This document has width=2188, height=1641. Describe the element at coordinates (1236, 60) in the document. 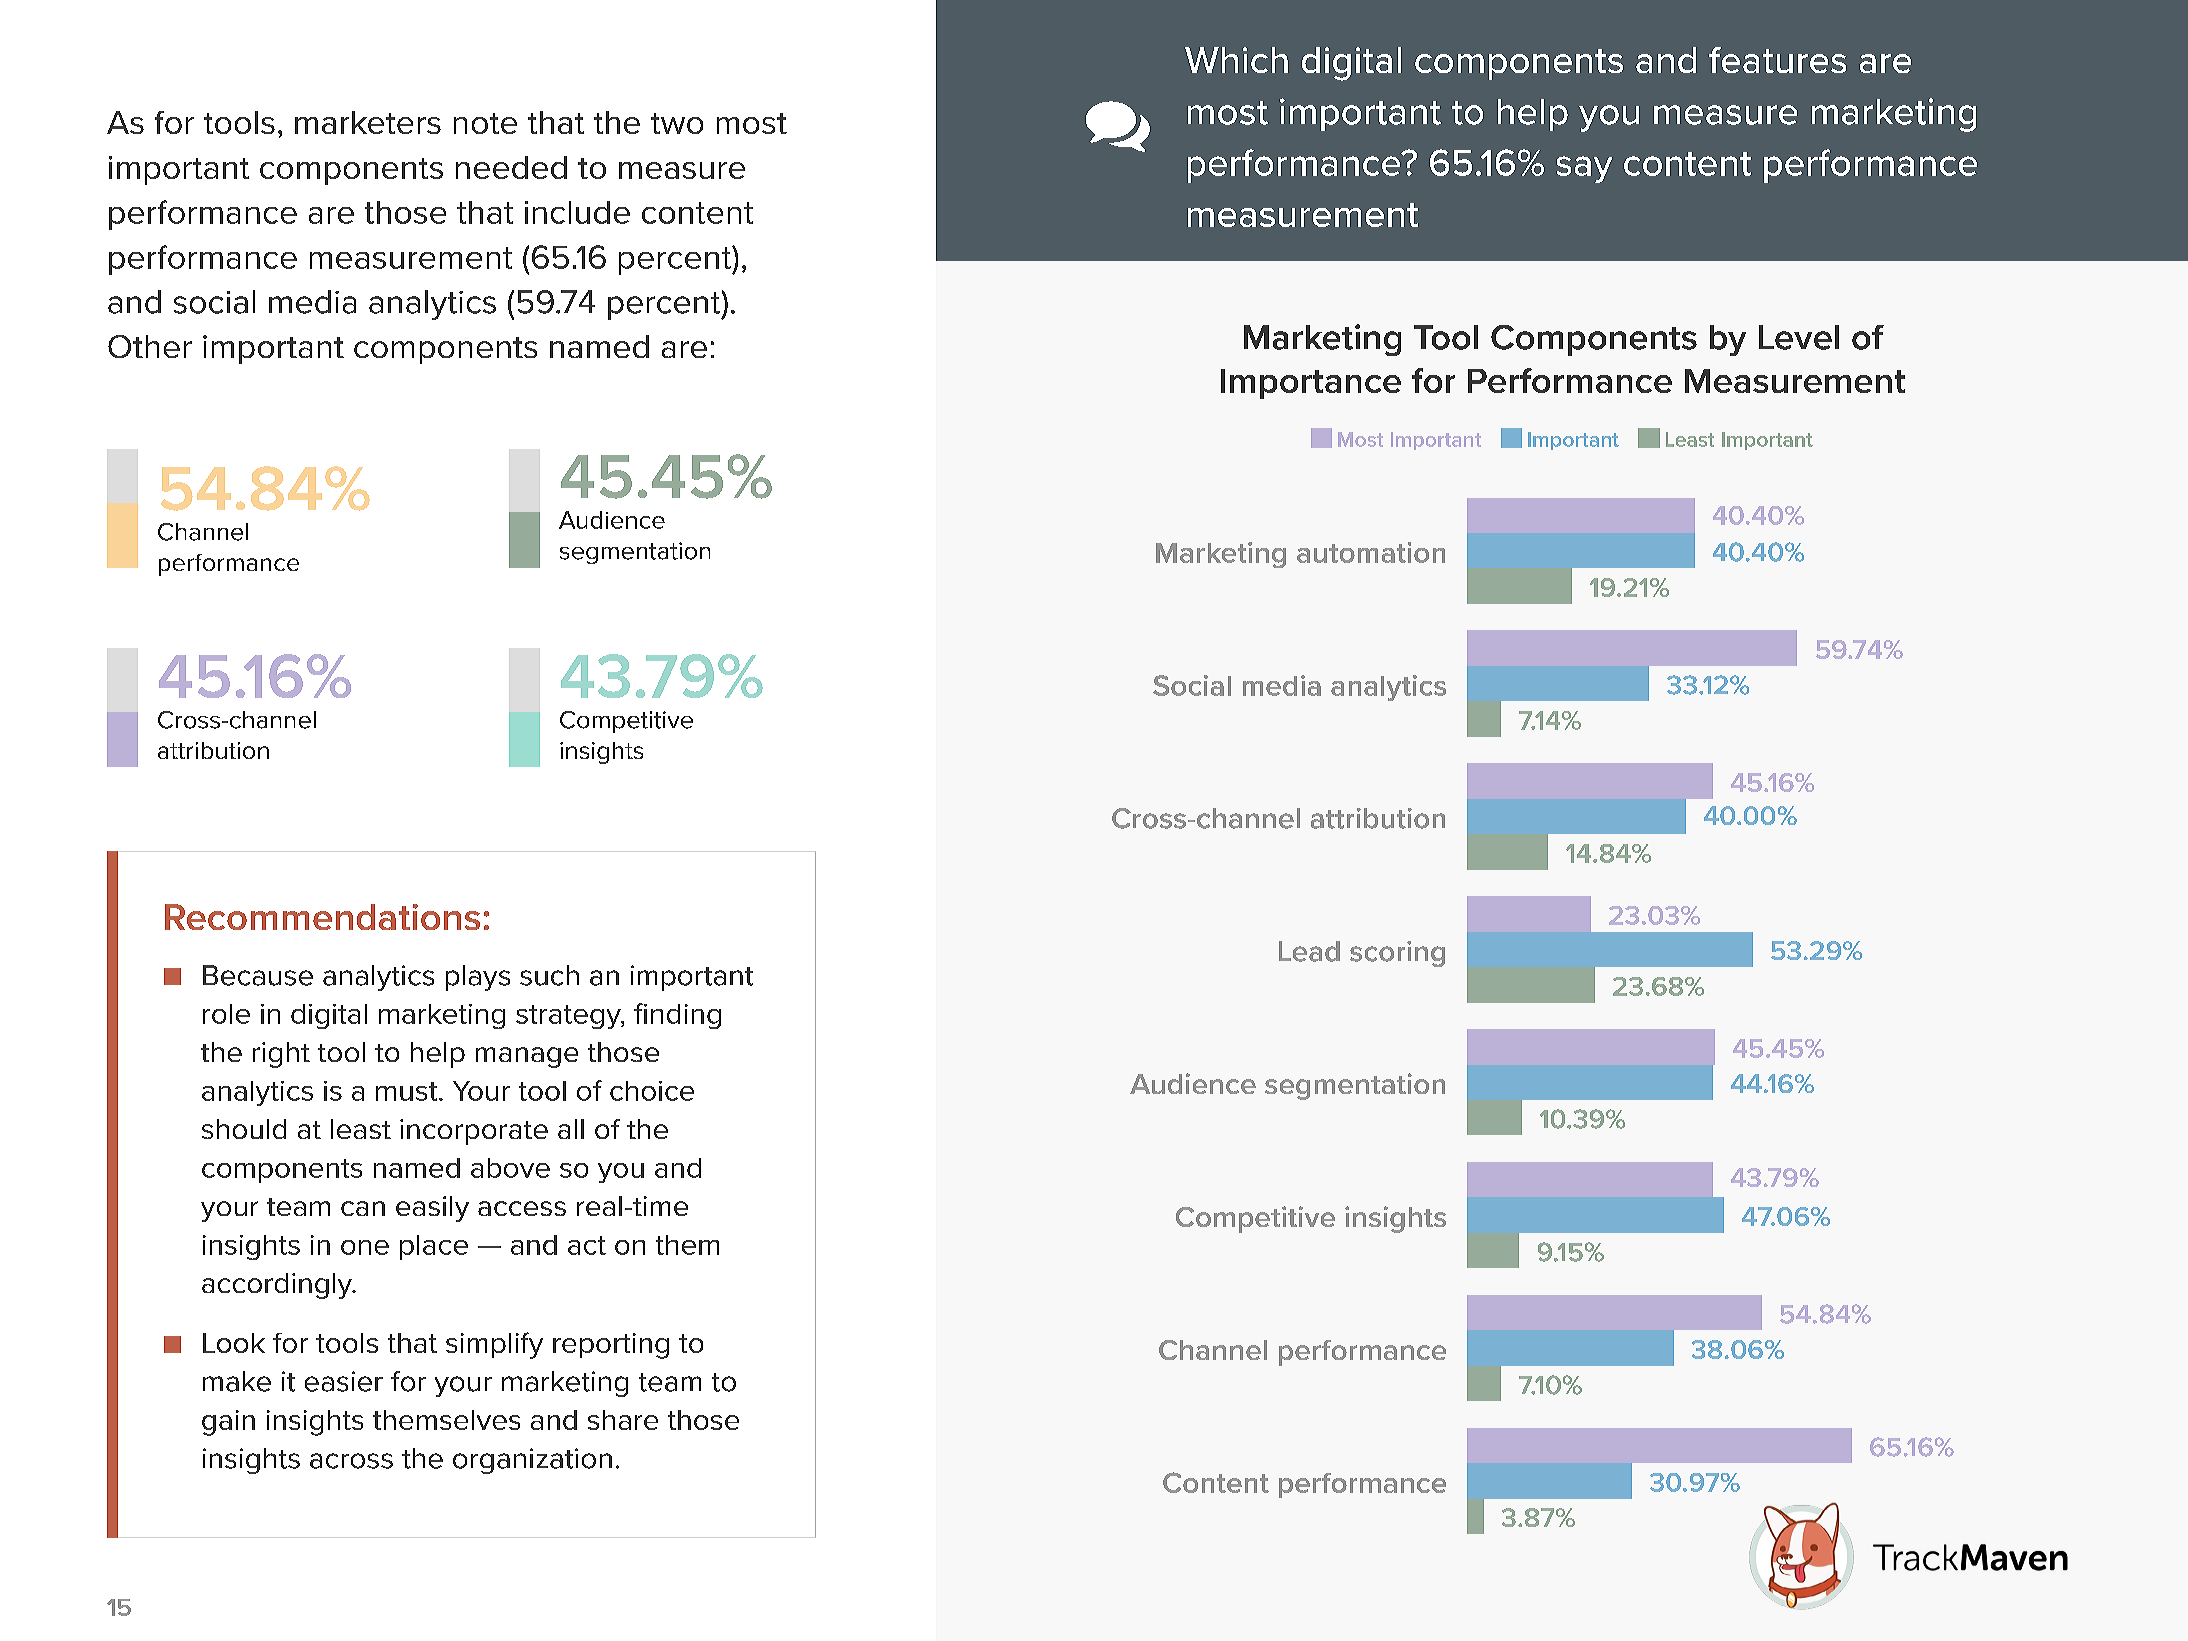

I see `Which` at that location.
